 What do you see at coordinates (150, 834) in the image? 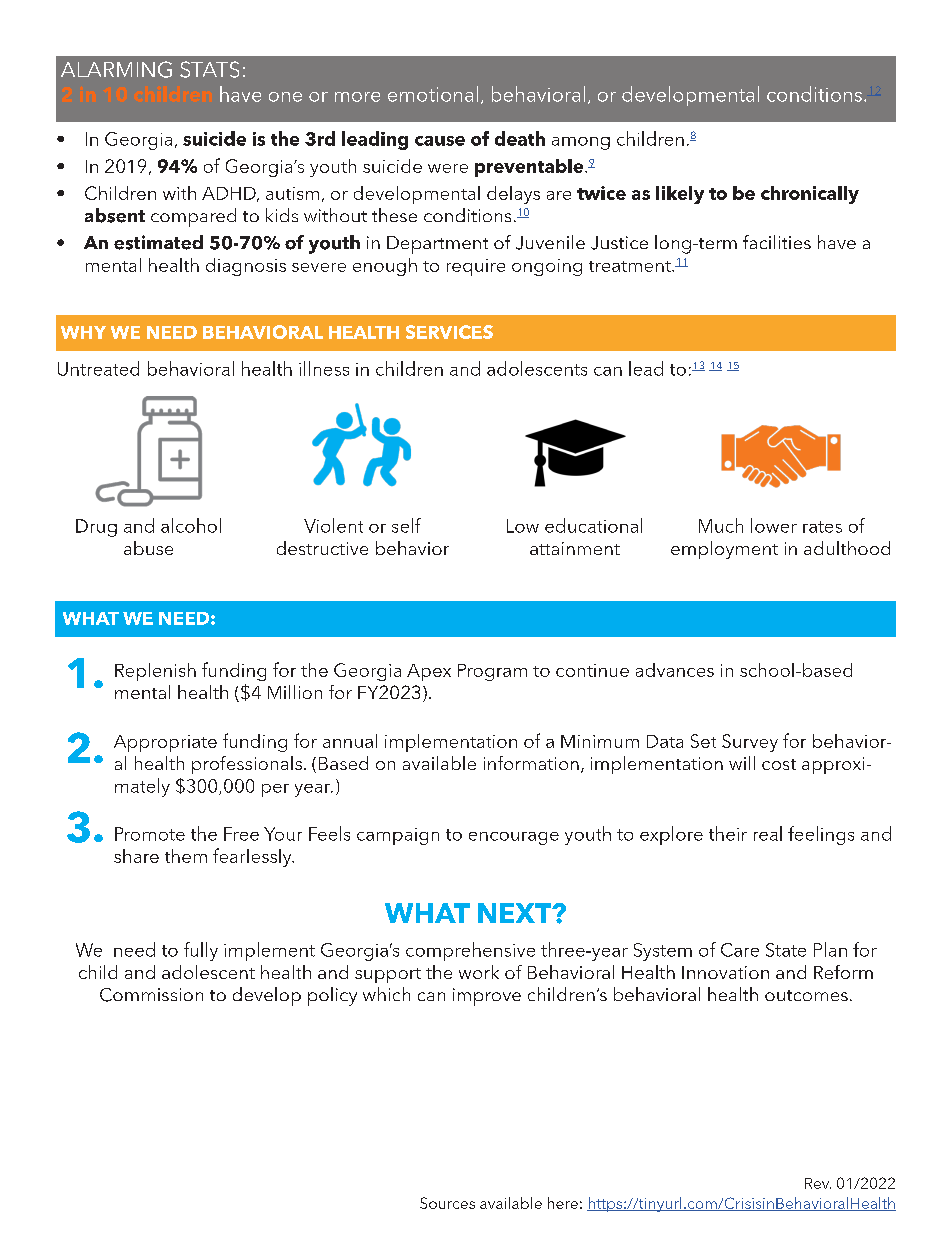
I see `Promote` at bounding box center [150, 834].
